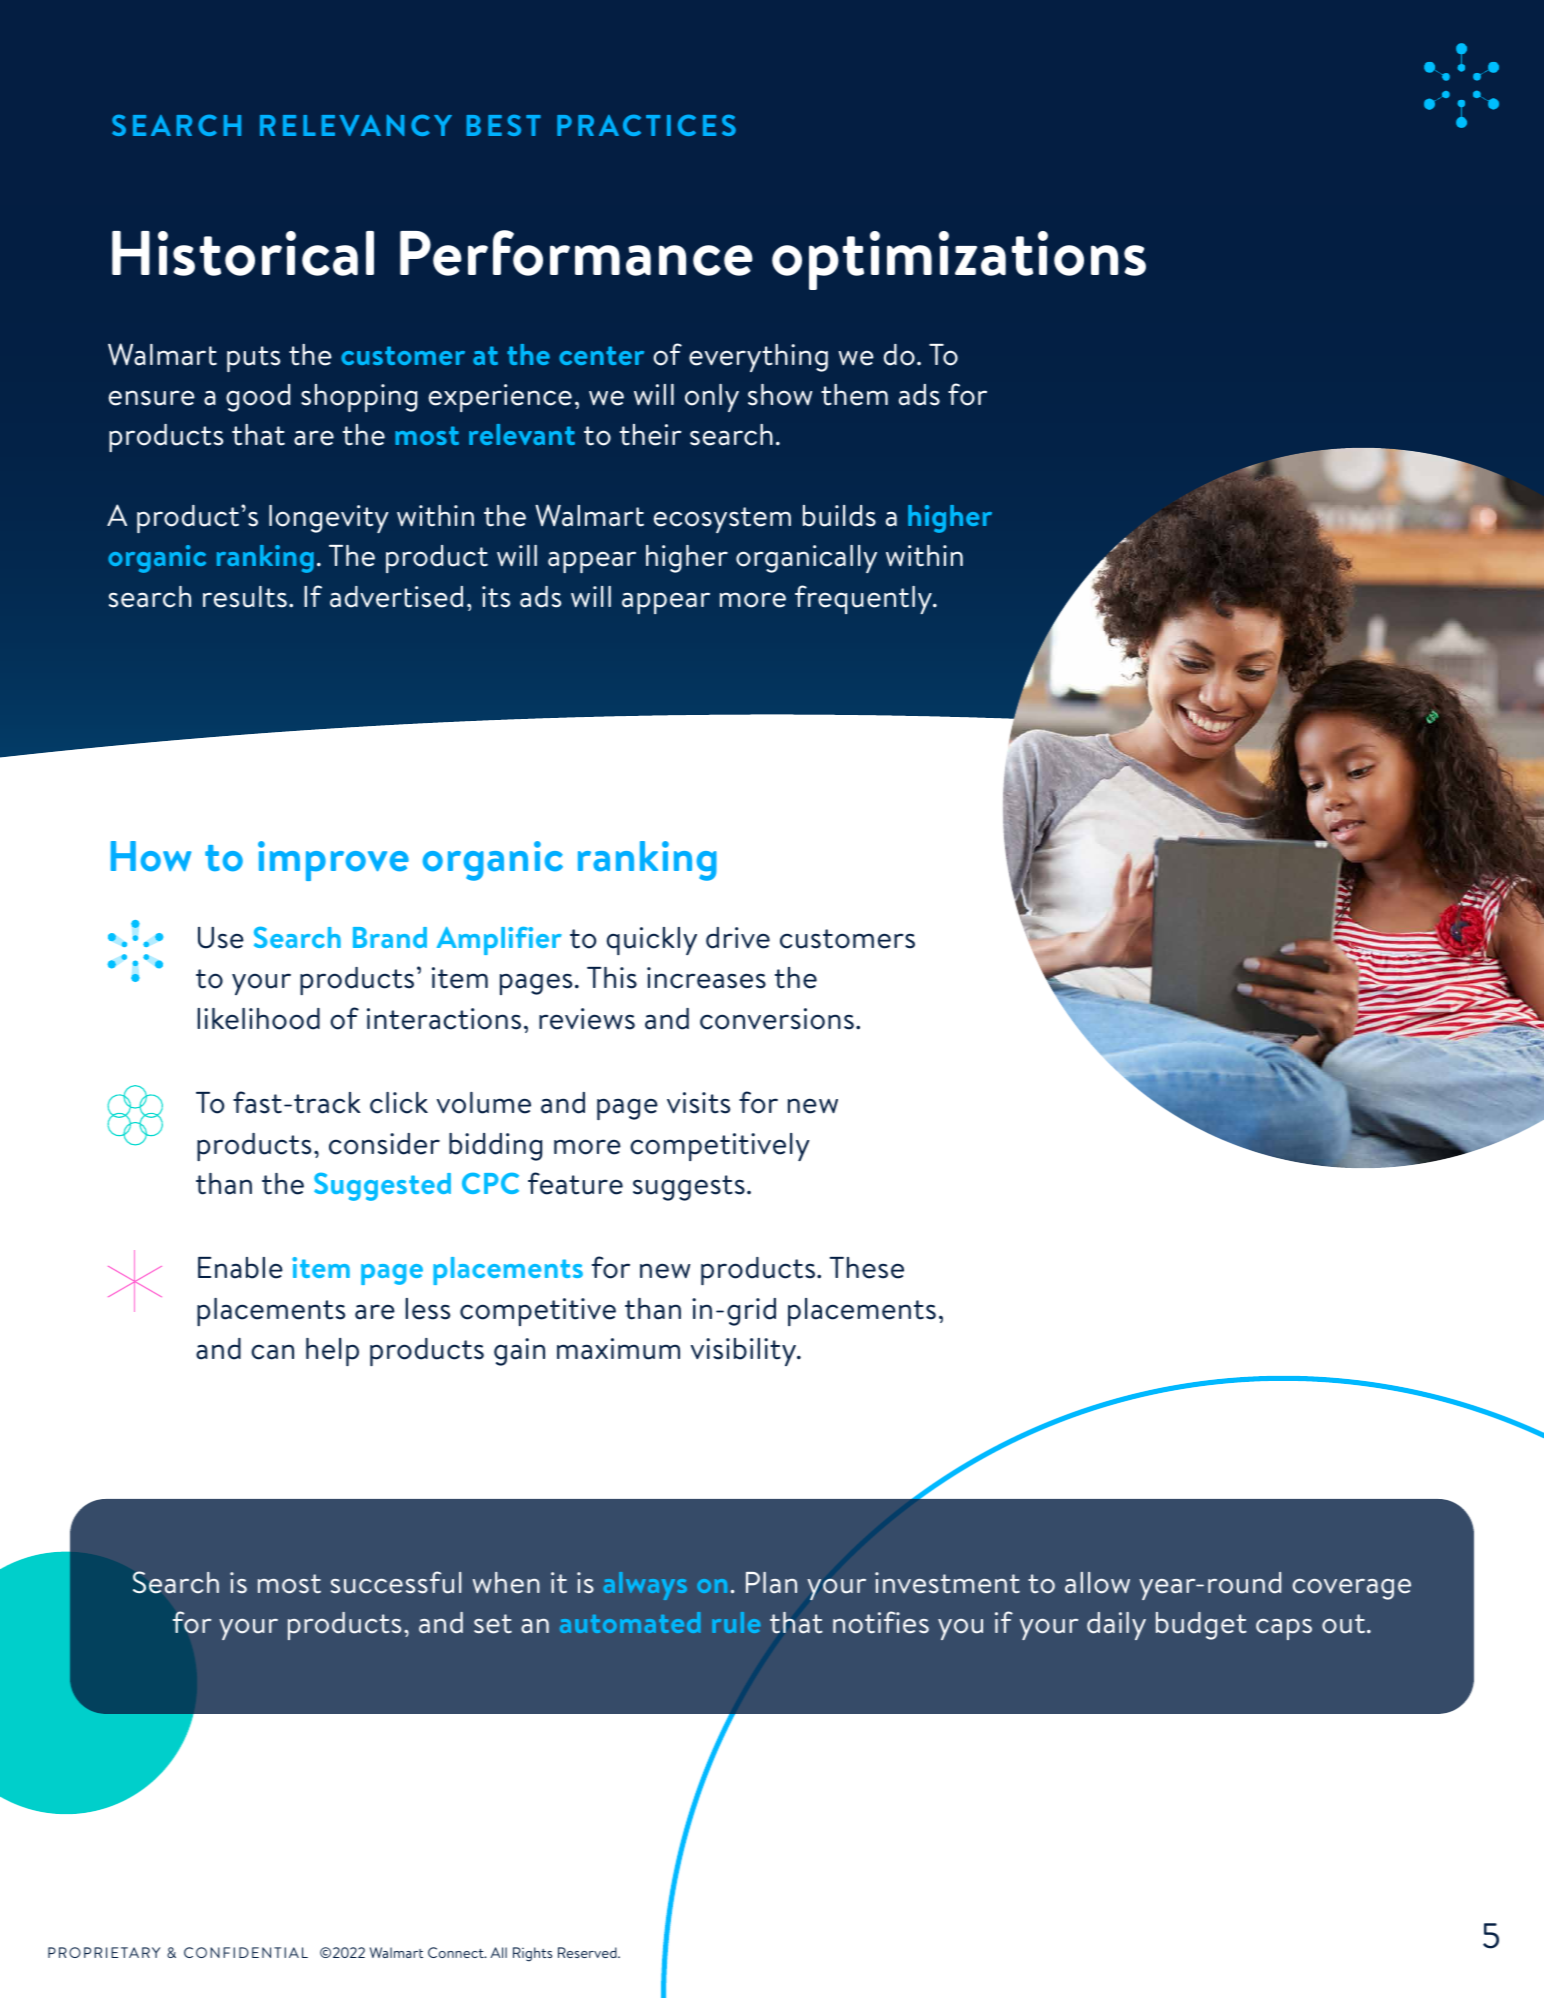  What do you see at coordinates (758, 358) in the screenshot?
I see `everything` at bounding box center [758, 358].
